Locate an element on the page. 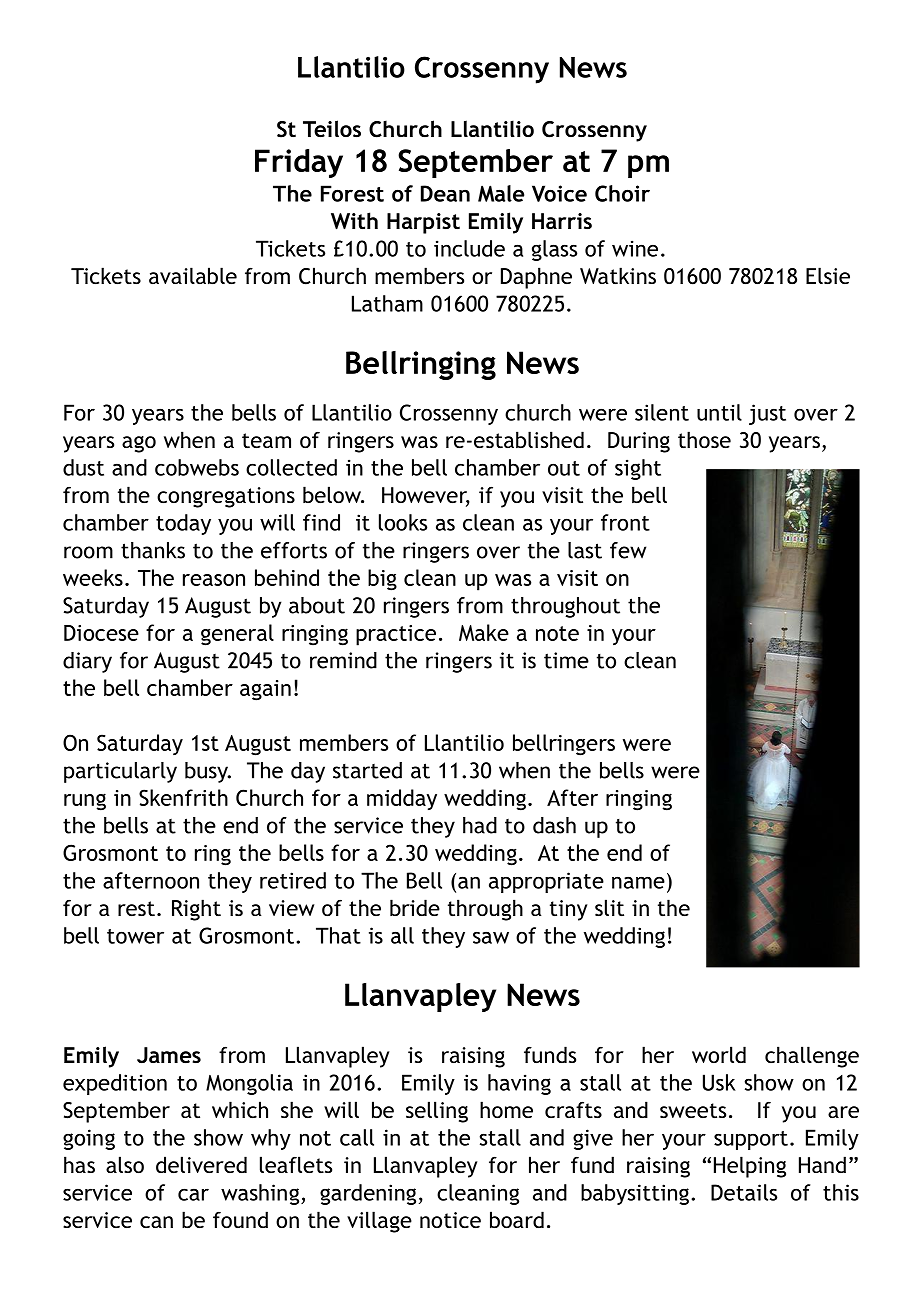  Make is located at coordinates (484, 632).
